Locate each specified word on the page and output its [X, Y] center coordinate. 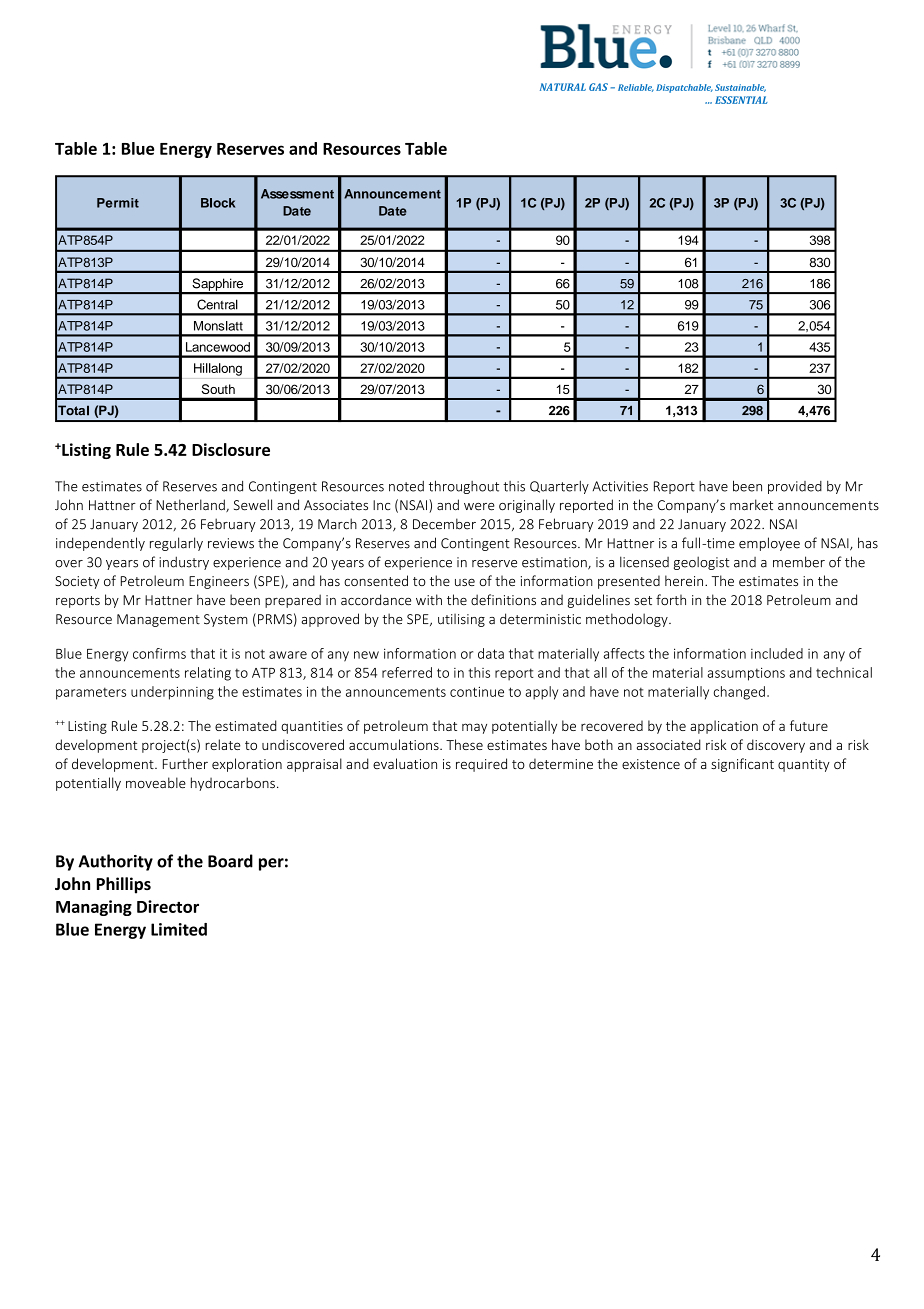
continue [477, 692]
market [751, 505]
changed [739, 693]
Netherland [191, 505]
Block [218, 203]
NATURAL [563, 87]
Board [230, 861]
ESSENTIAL [741, 100]
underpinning [172, 693]
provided [795, 487]
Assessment [297, 194]
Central [217, 304]
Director [168, 906]
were [479, 507]
